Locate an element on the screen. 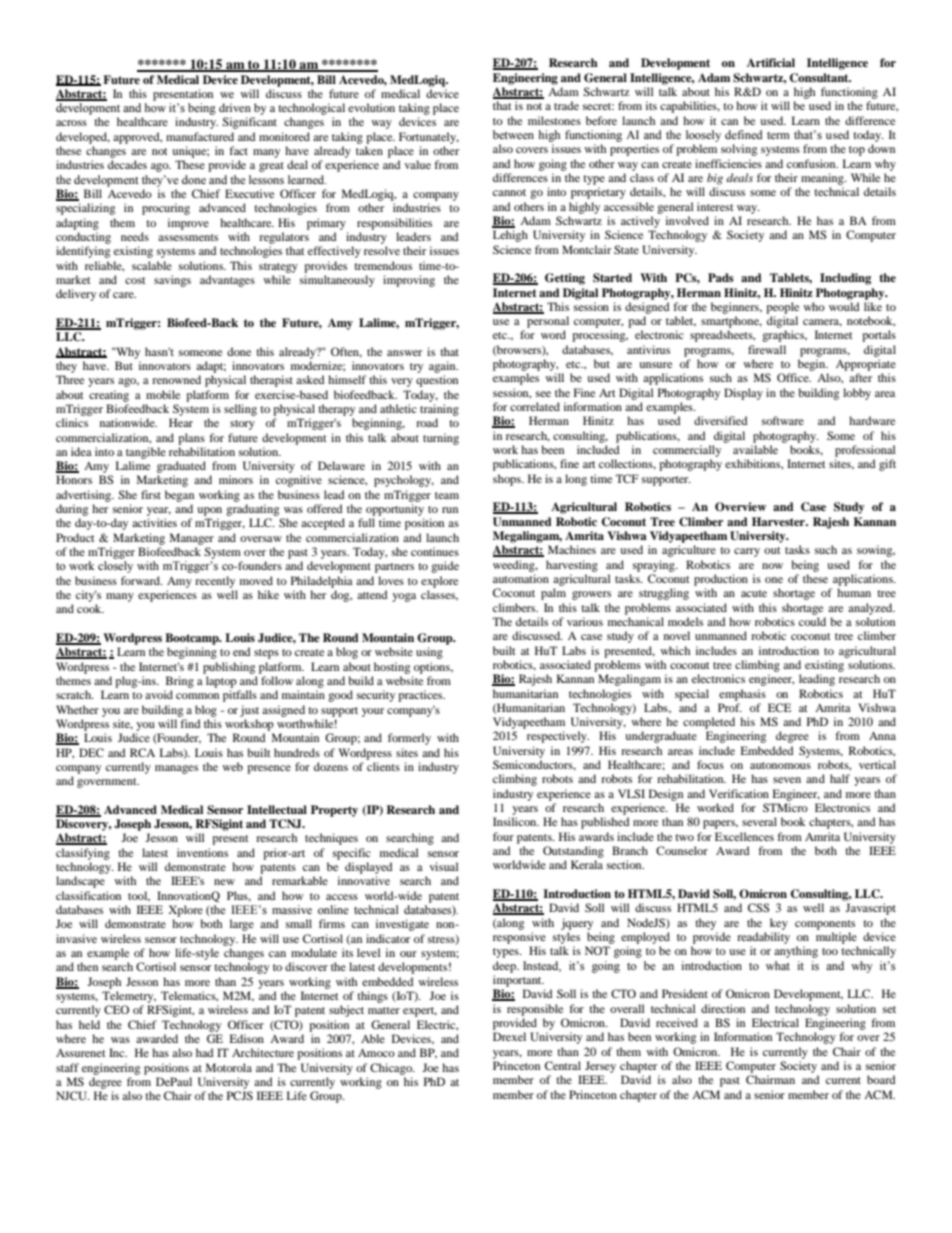 This screenshot has height=1233, width=952. manages is located at coordinates (176, 769).
